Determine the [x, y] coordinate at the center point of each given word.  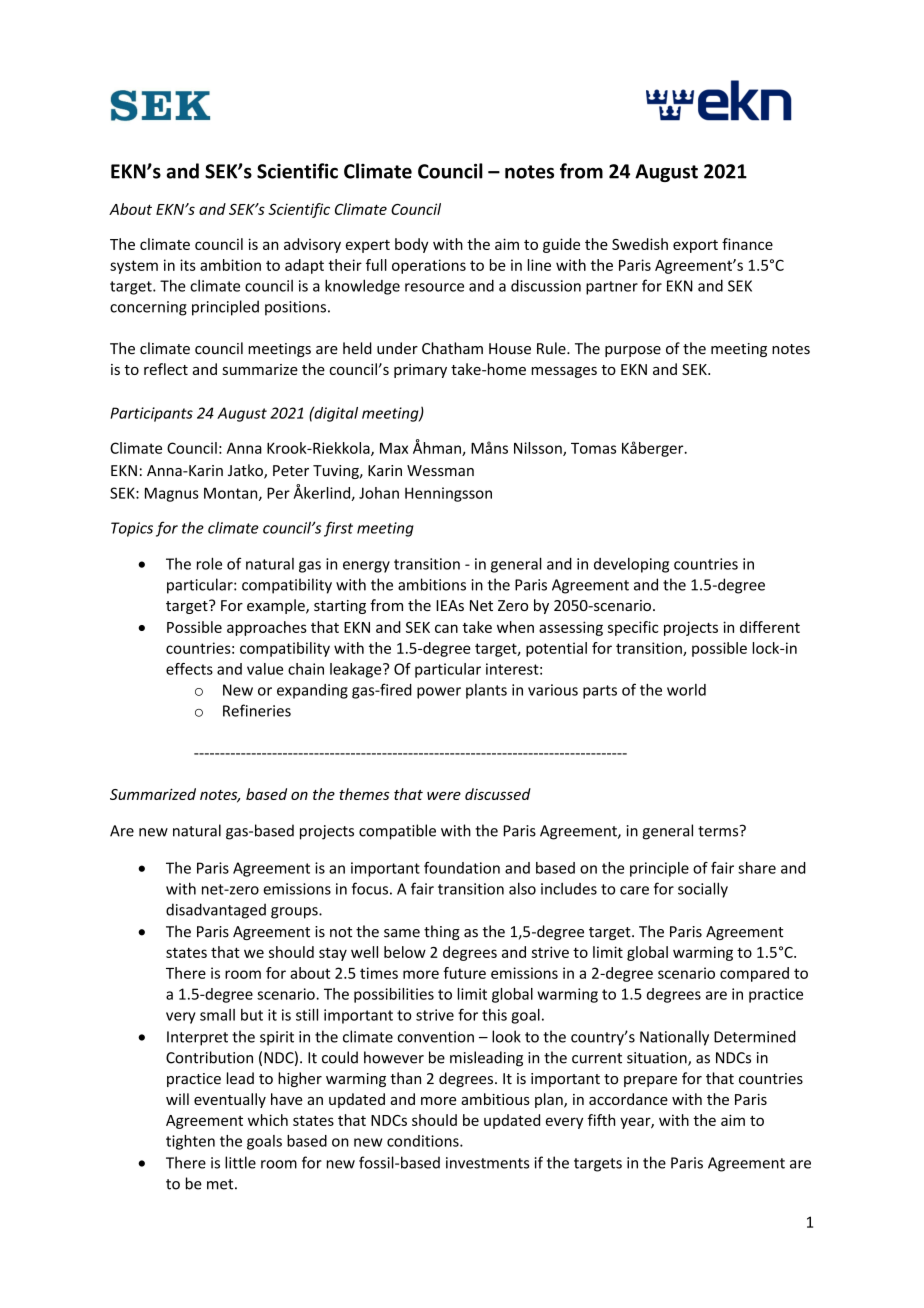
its [188, 265]
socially [703, 890]
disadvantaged [216, 911]
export [695, 246]
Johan [379, 493]
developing [631, 565]
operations [429, 266]
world [686, 690]
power [439, 693]
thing [442, 932]
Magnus [172, 494]
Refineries [257, 710]
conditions [424, 1141]
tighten [190, 1142]
